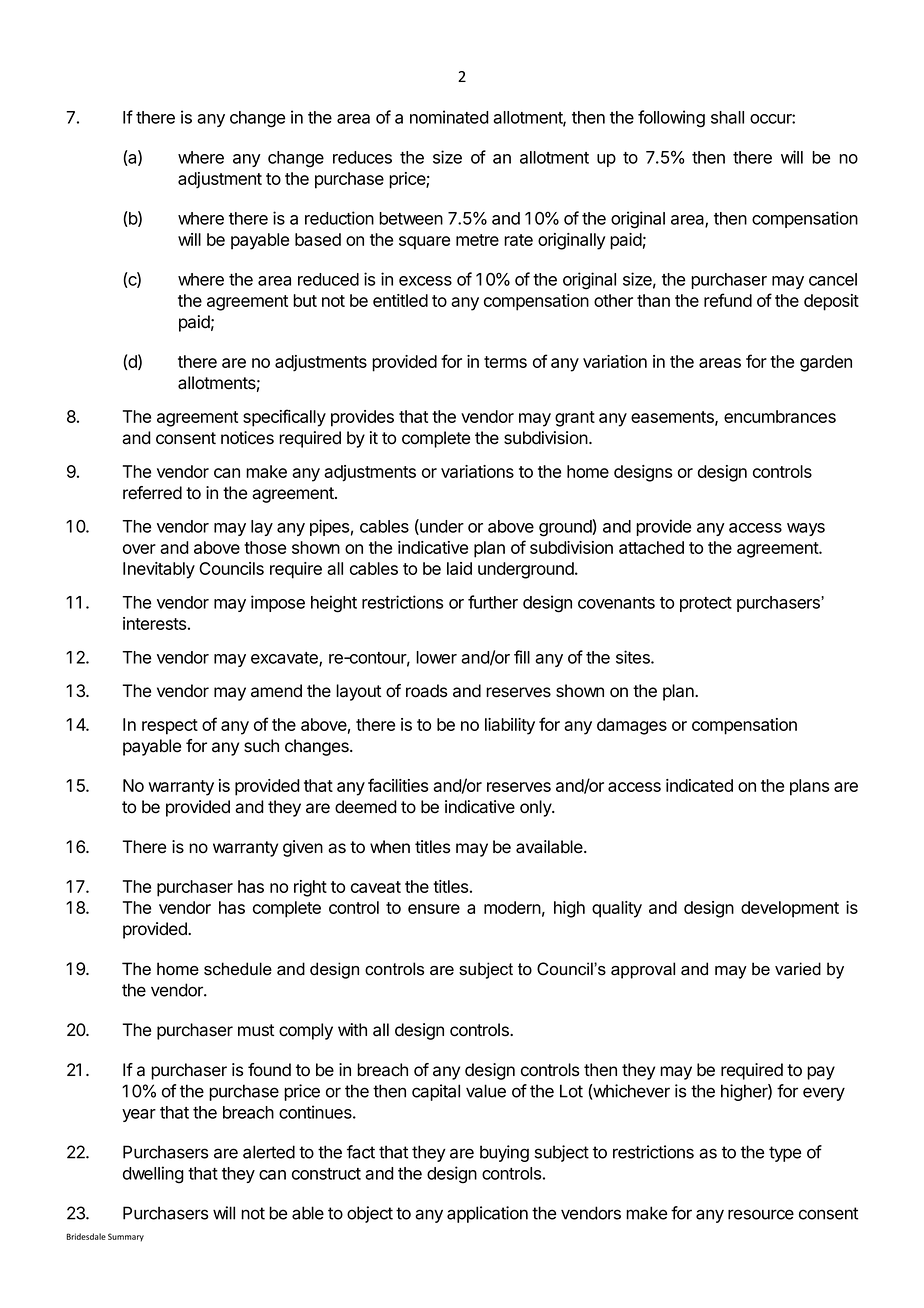 The image size is (924, 1308). Describe the element at coordinates (761, 1214) in the screenshot. I see `resource` at that location.
